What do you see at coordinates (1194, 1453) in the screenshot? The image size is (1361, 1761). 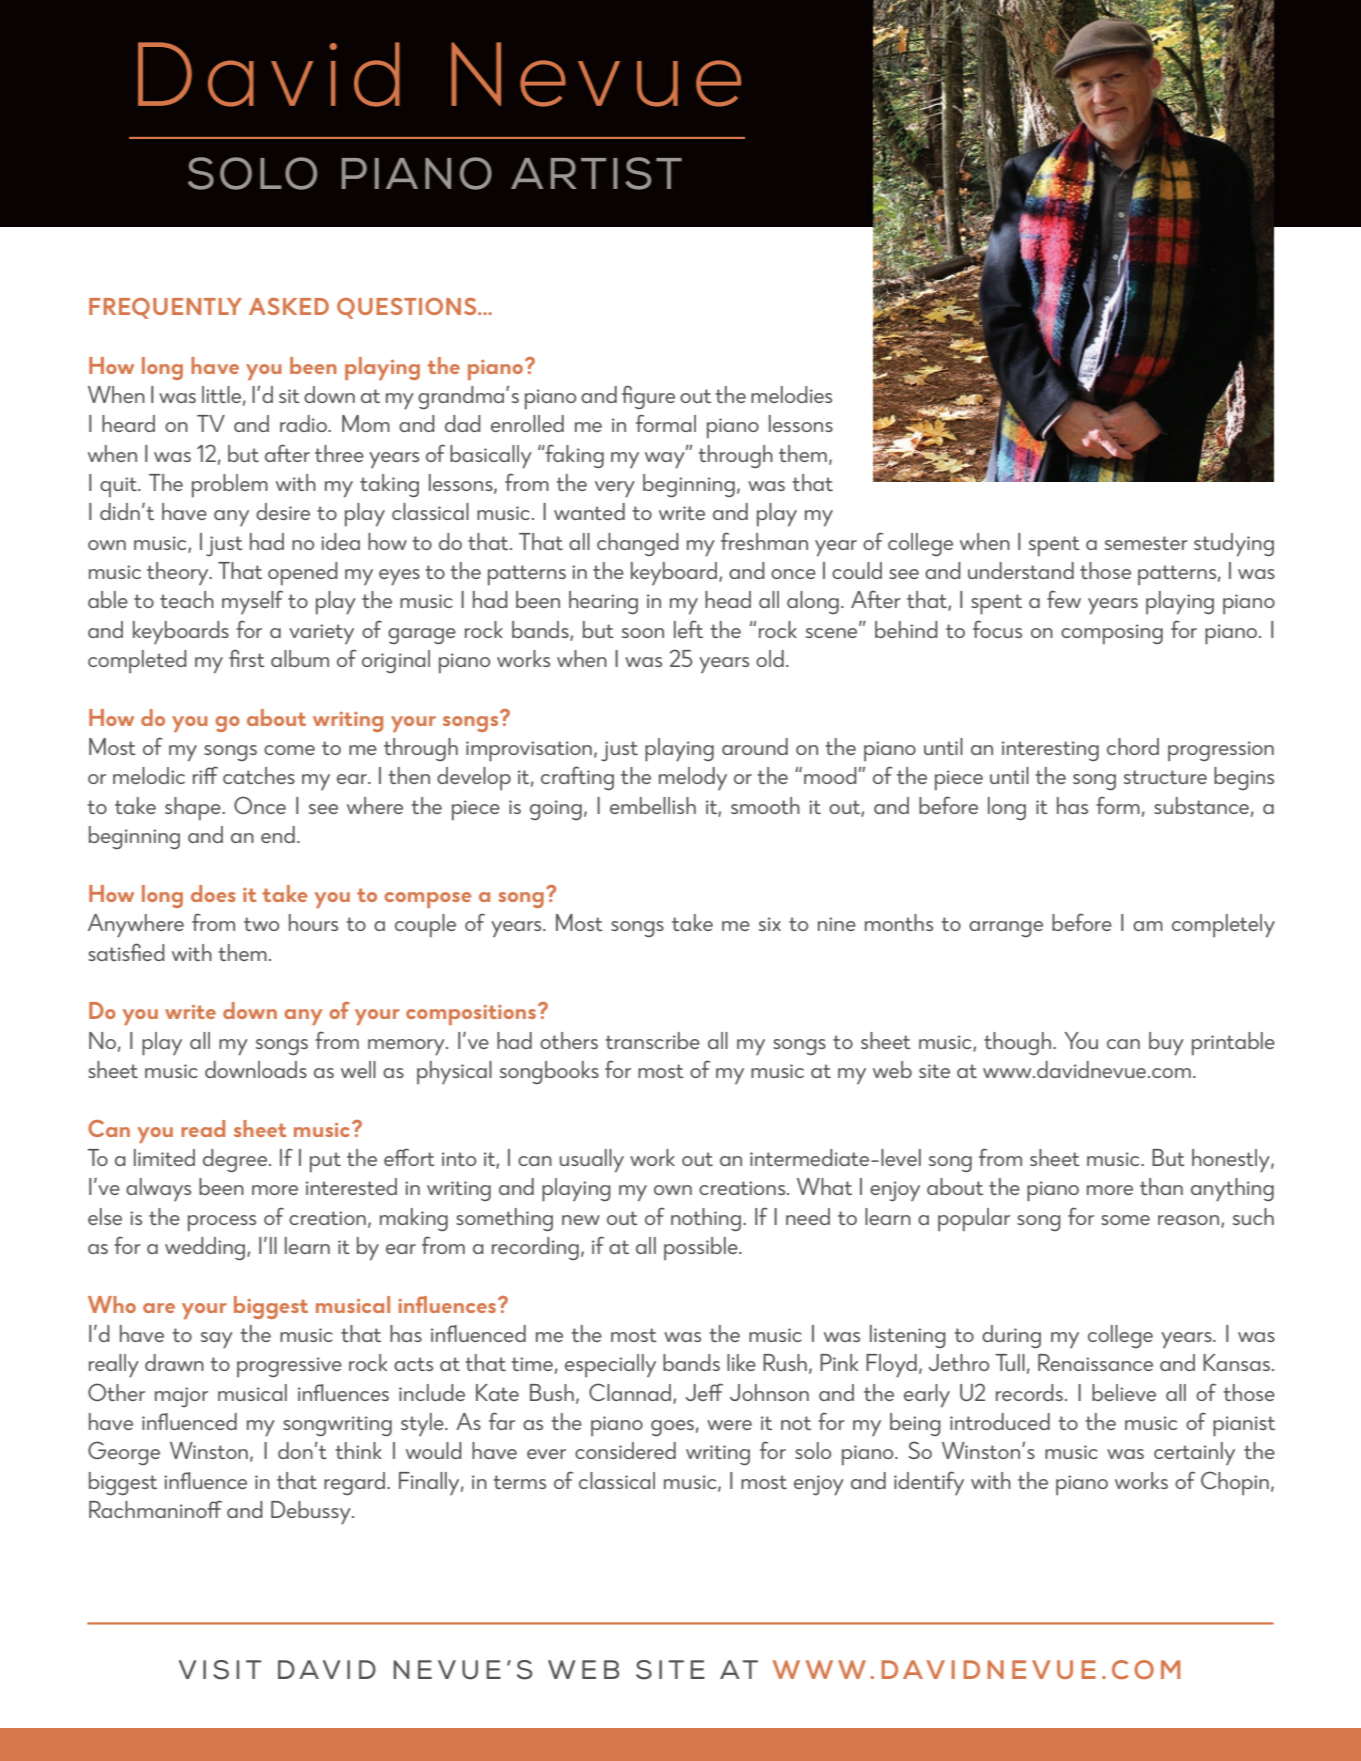 I see `certainly` at bounding box center [1194, 1453].
